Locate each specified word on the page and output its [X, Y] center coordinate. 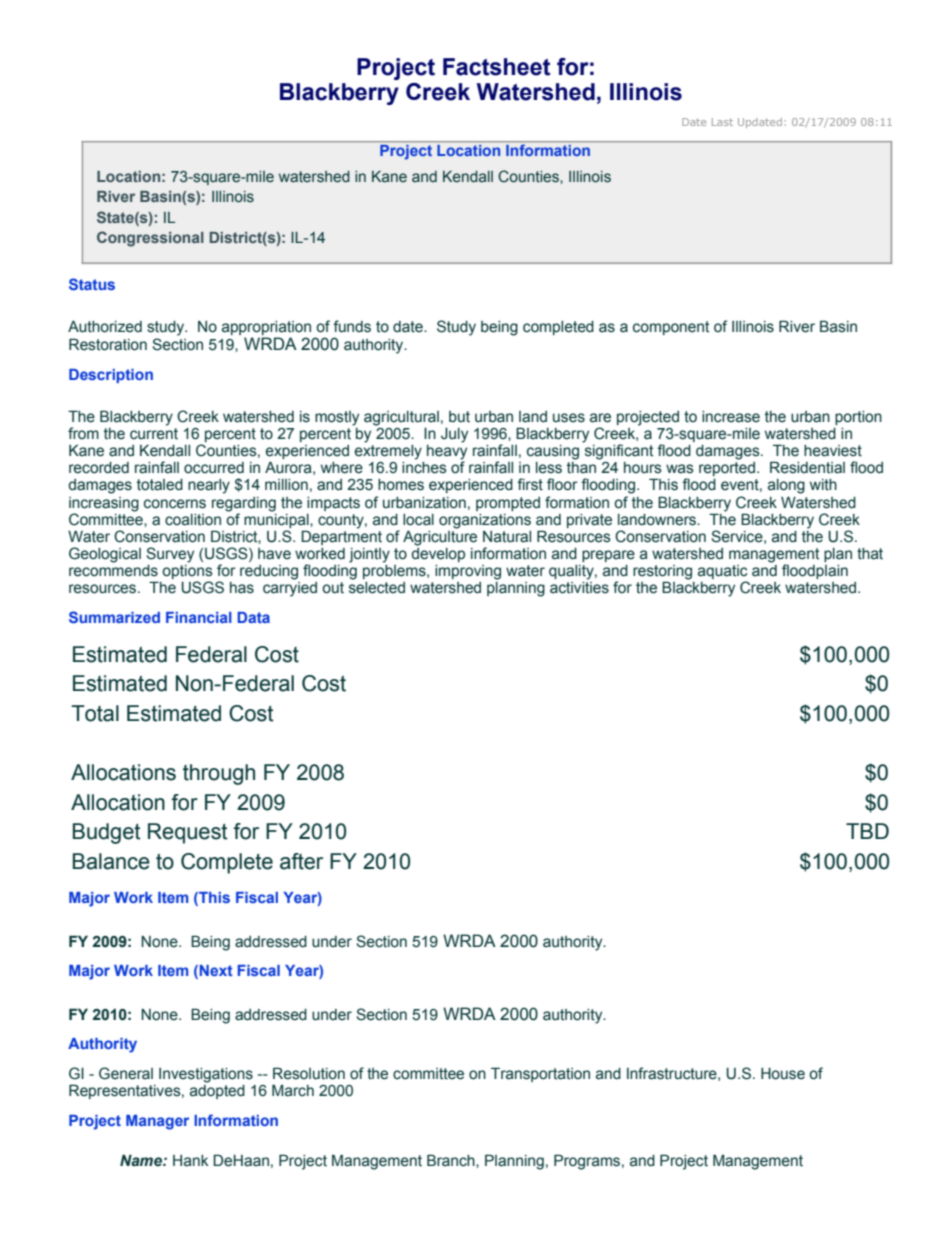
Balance [111, 861]
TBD [867, 831]
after [301, 861]
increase [731, 417]
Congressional [150, 239]
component [671, 328]
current [154, 434]
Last [722, 122]
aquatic [723, 573]
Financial [199, 617]
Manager [157, 1122]
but [459, 417]
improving [468, 572]
